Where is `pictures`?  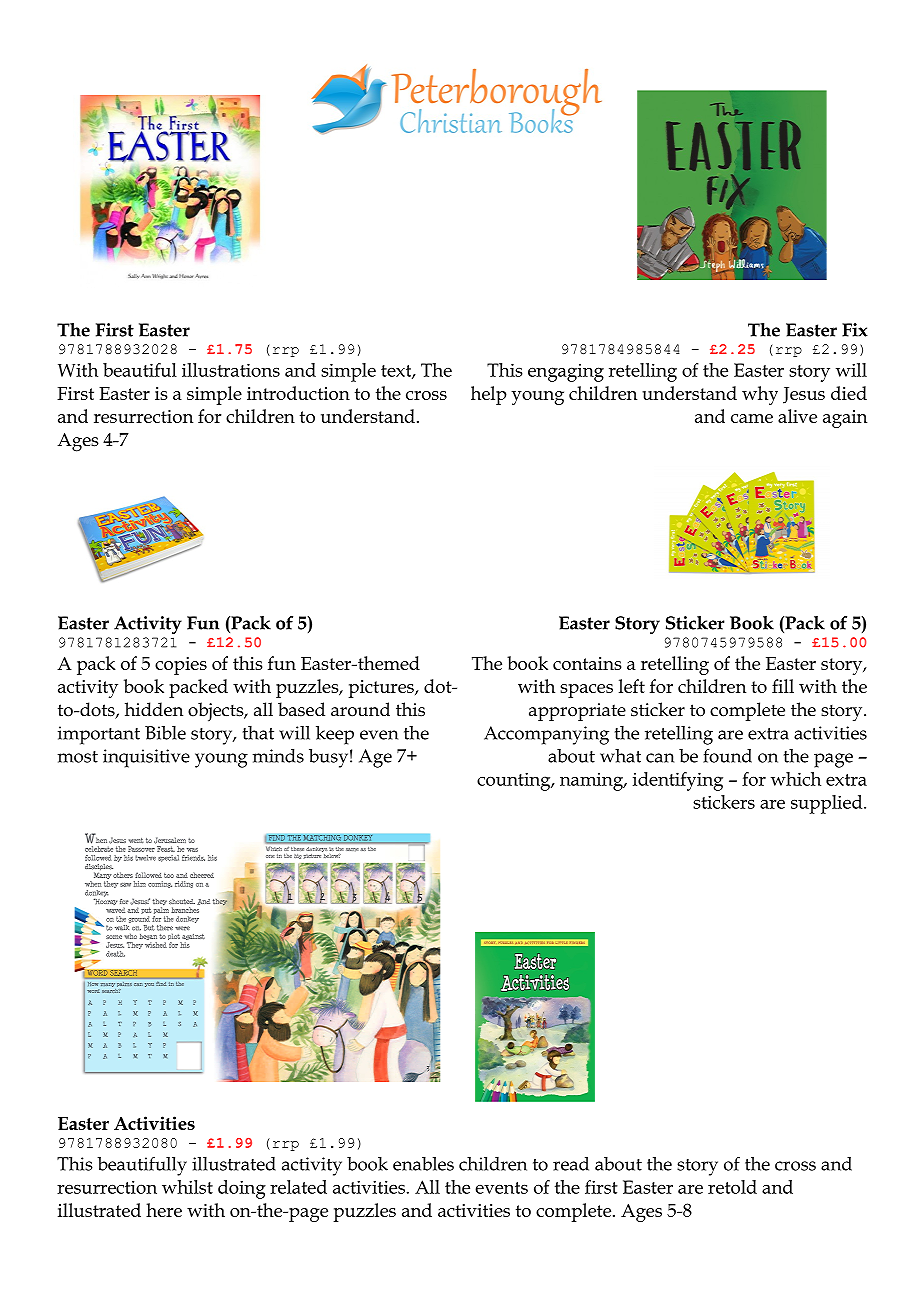 pictures is located at coordinates (382, 689).
